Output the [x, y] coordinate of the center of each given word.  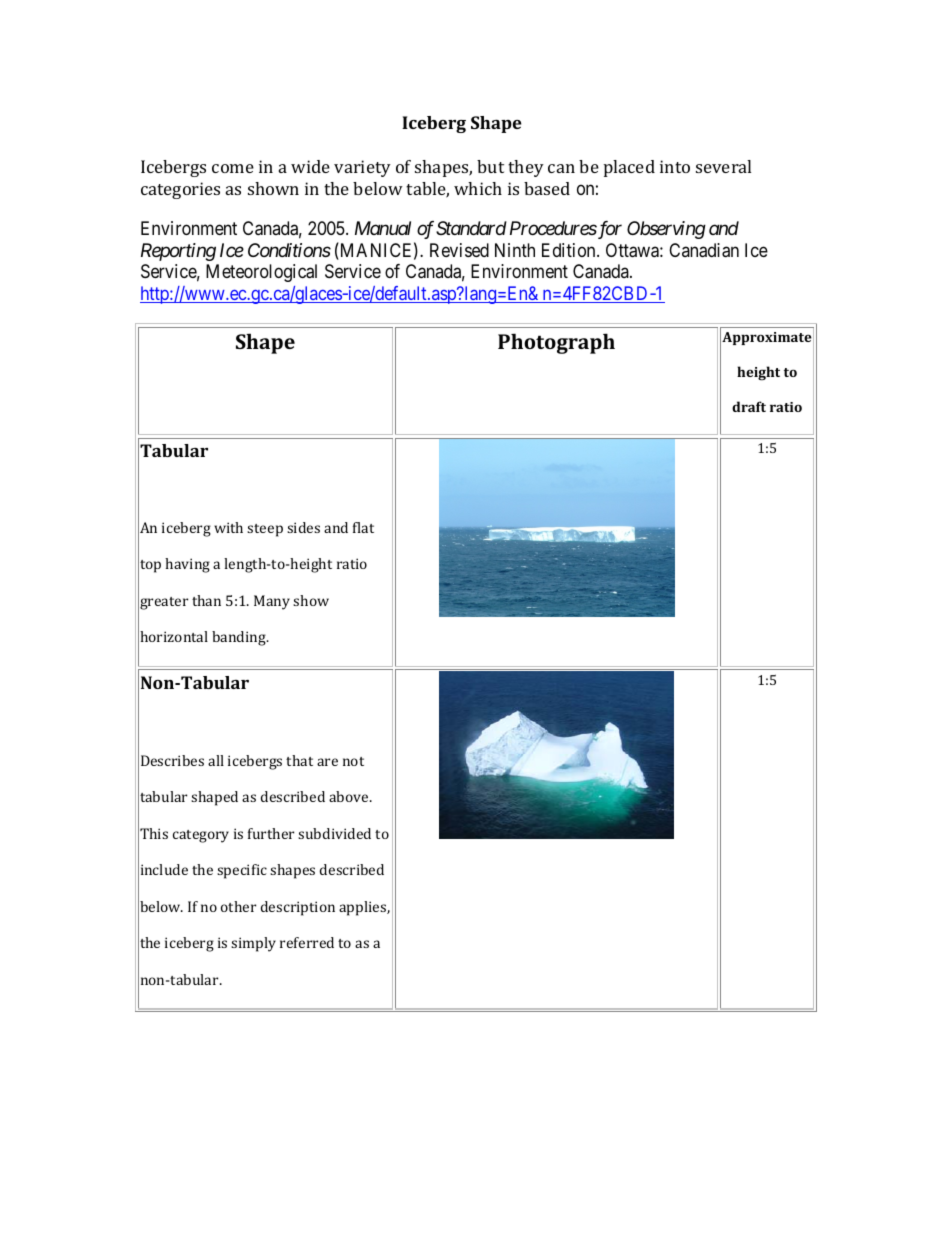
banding [240, 638]
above [350, 796]
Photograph [556, 343]
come [233, 168]
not [353, 761]
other [238, 906]
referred [307, 942]
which [478, 188]
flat [363, 527]
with [228, 527]
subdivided [334, 833]
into [675, 166]
